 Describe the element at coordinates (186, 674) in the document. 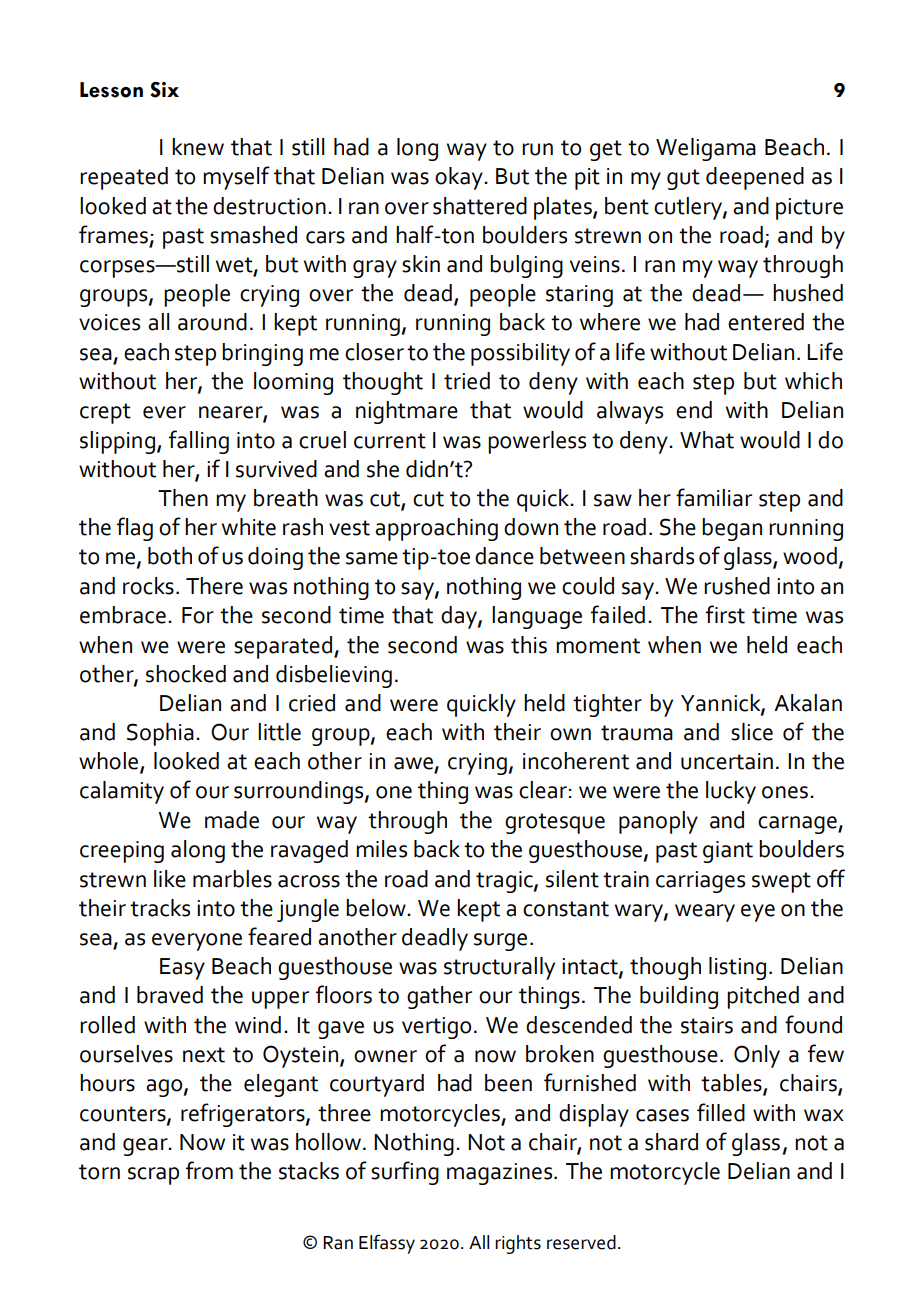

I see `shocked` at that location.
